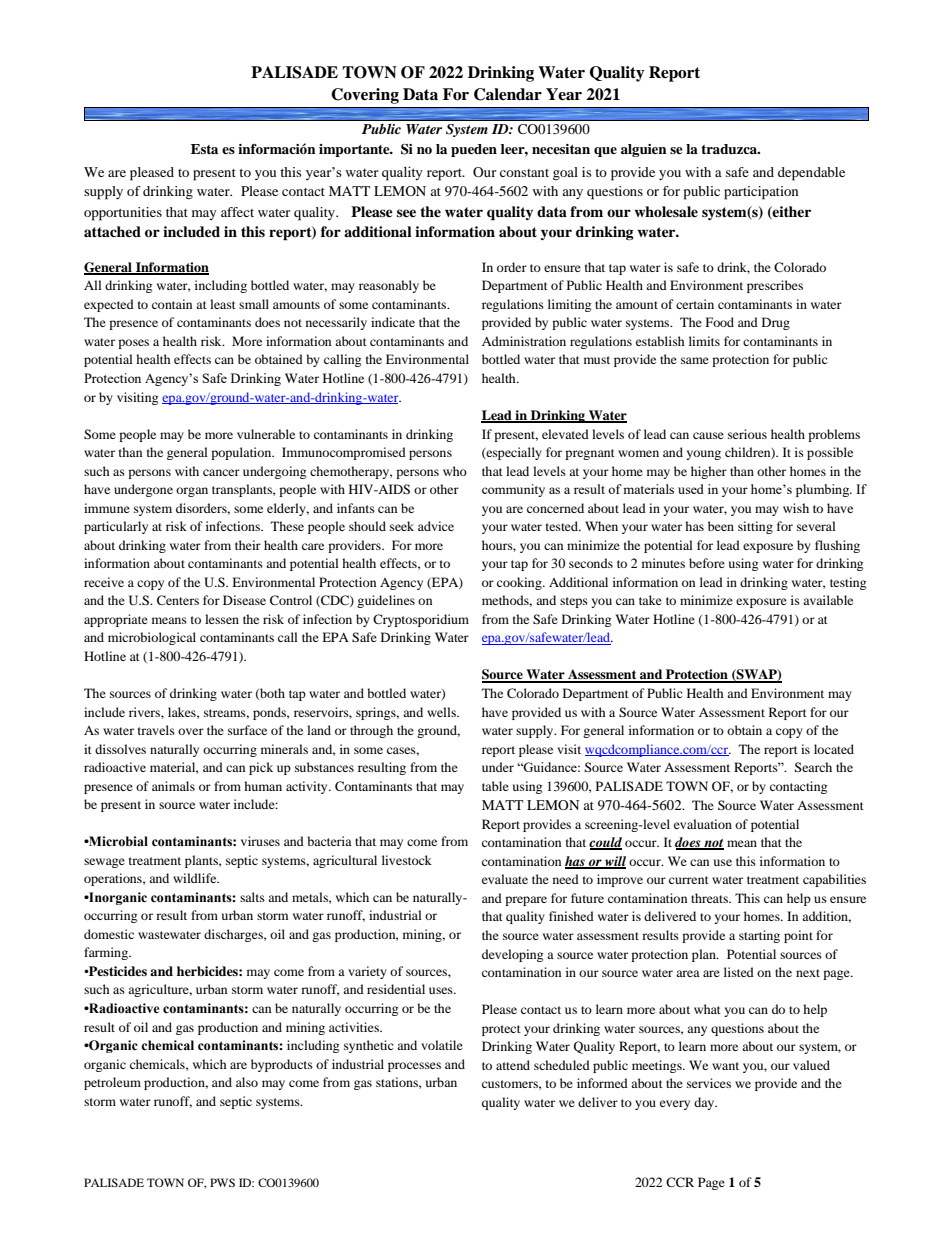  Describe the element at coordinates (695, 360) in the screenshot. I see `same` at that location.
